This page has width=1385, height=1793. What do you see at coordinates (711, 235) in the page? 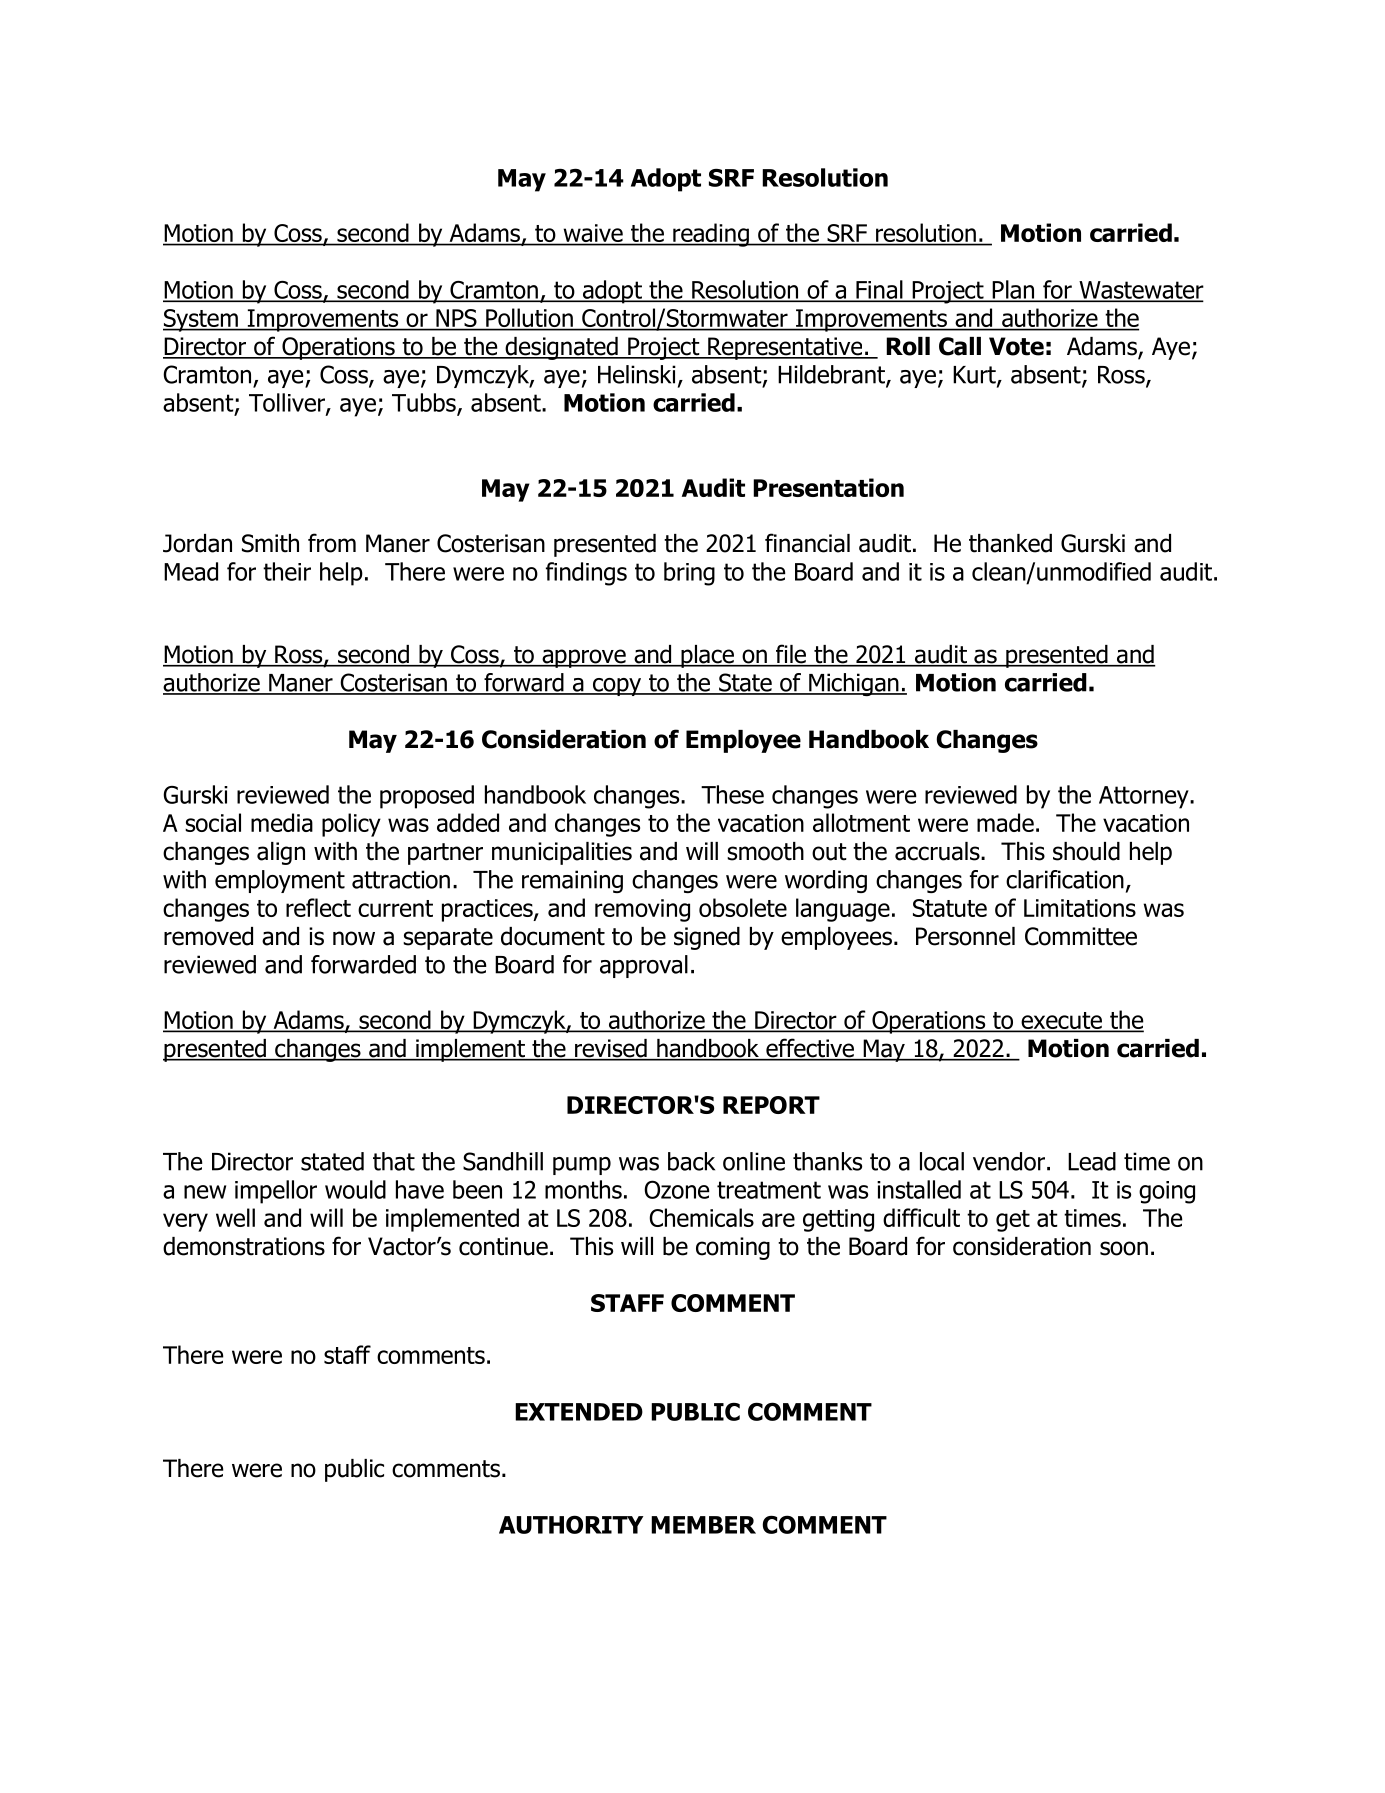
I see `reading` at bounding box center [711, 235].
